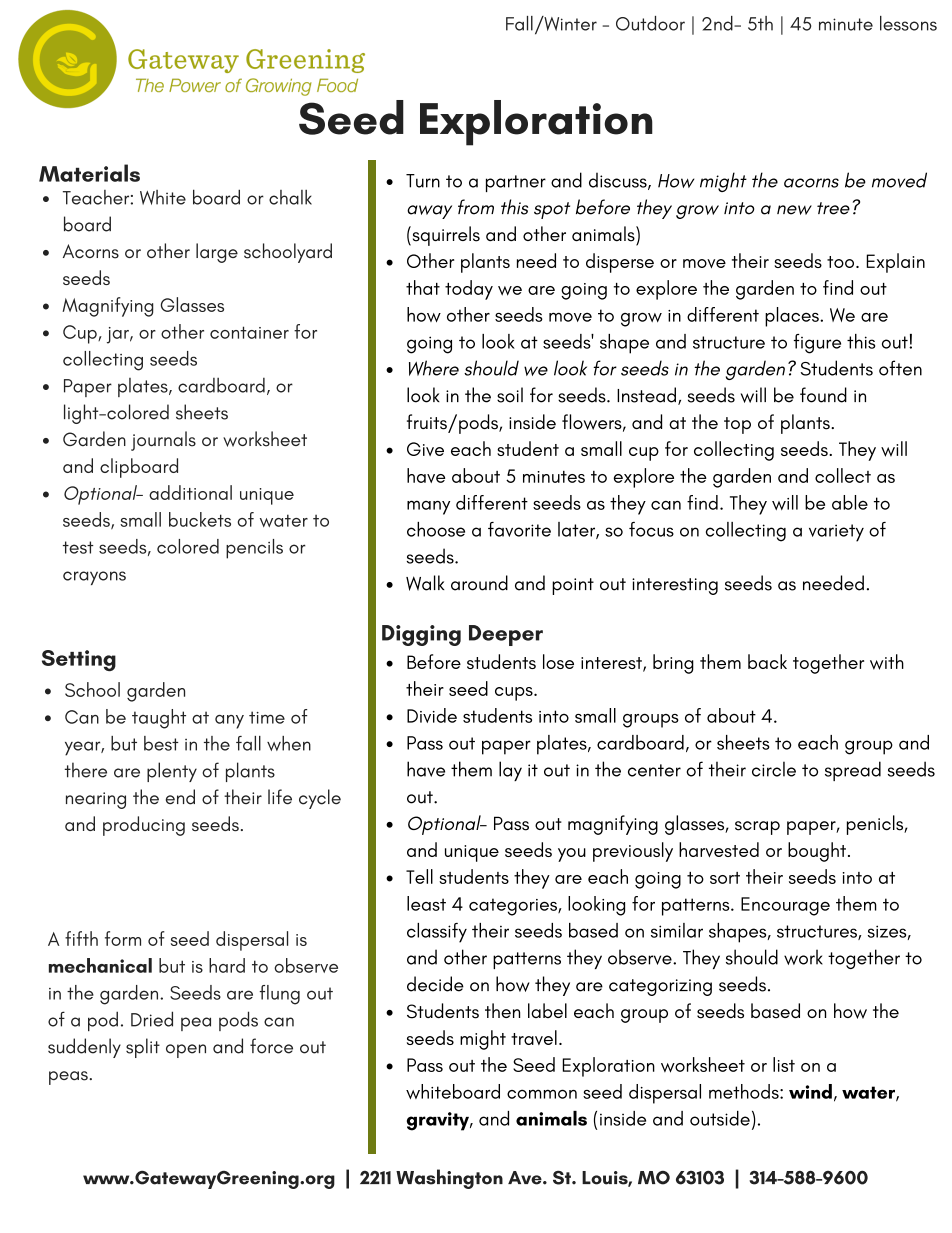 The image size is (952, 1233). Describe the element at coordinates (89, 173) in the screenshot. I see `Materials` at that location.
